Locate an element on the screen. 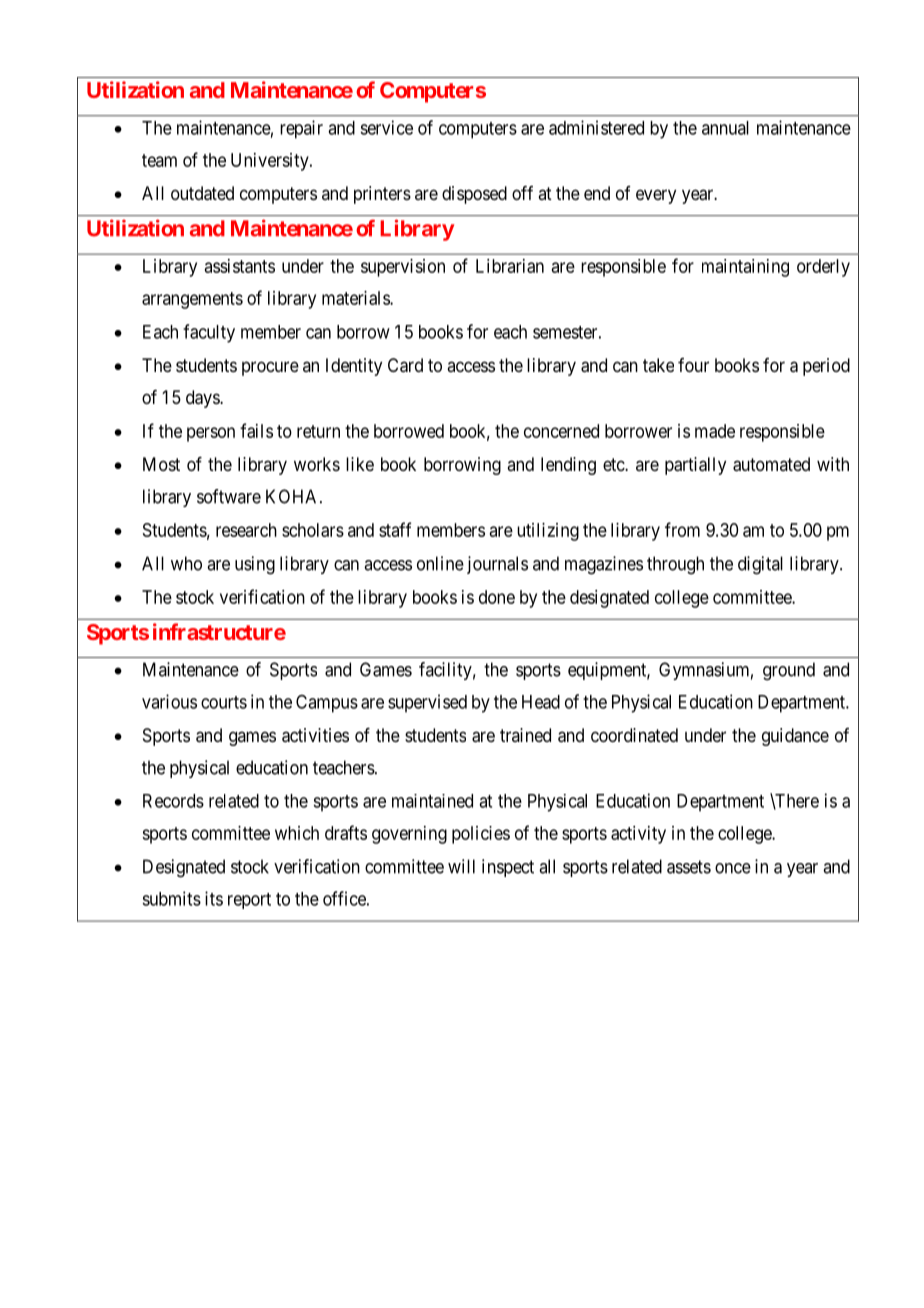  made is located at coordinates (715, 431).
